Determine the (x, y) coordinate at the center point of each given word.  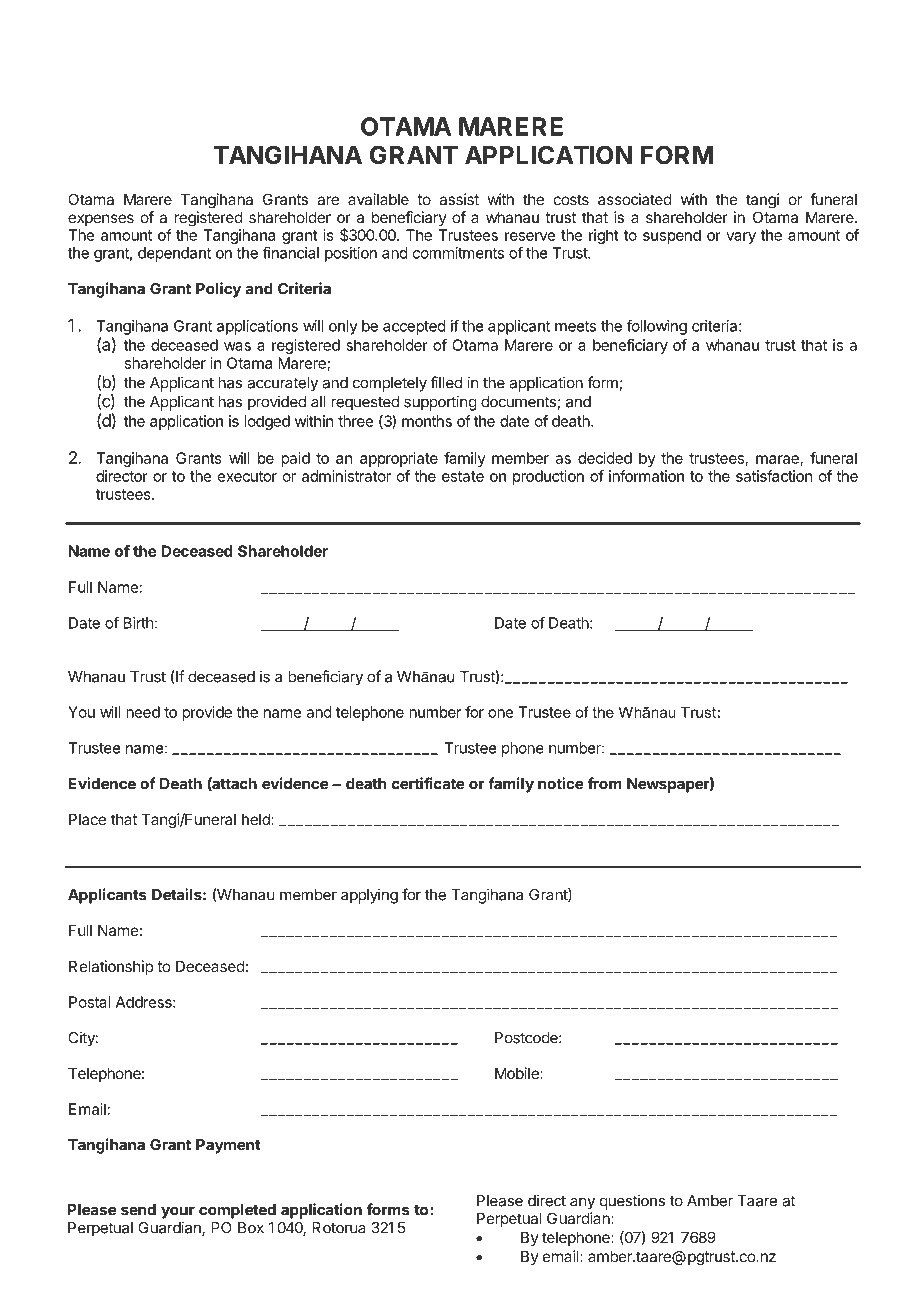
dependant (174, 254)
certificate (428, 783)
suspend (672, 236)
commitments (458, 253)
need (143, 712)
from (605, 783)
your (178, 1212)
